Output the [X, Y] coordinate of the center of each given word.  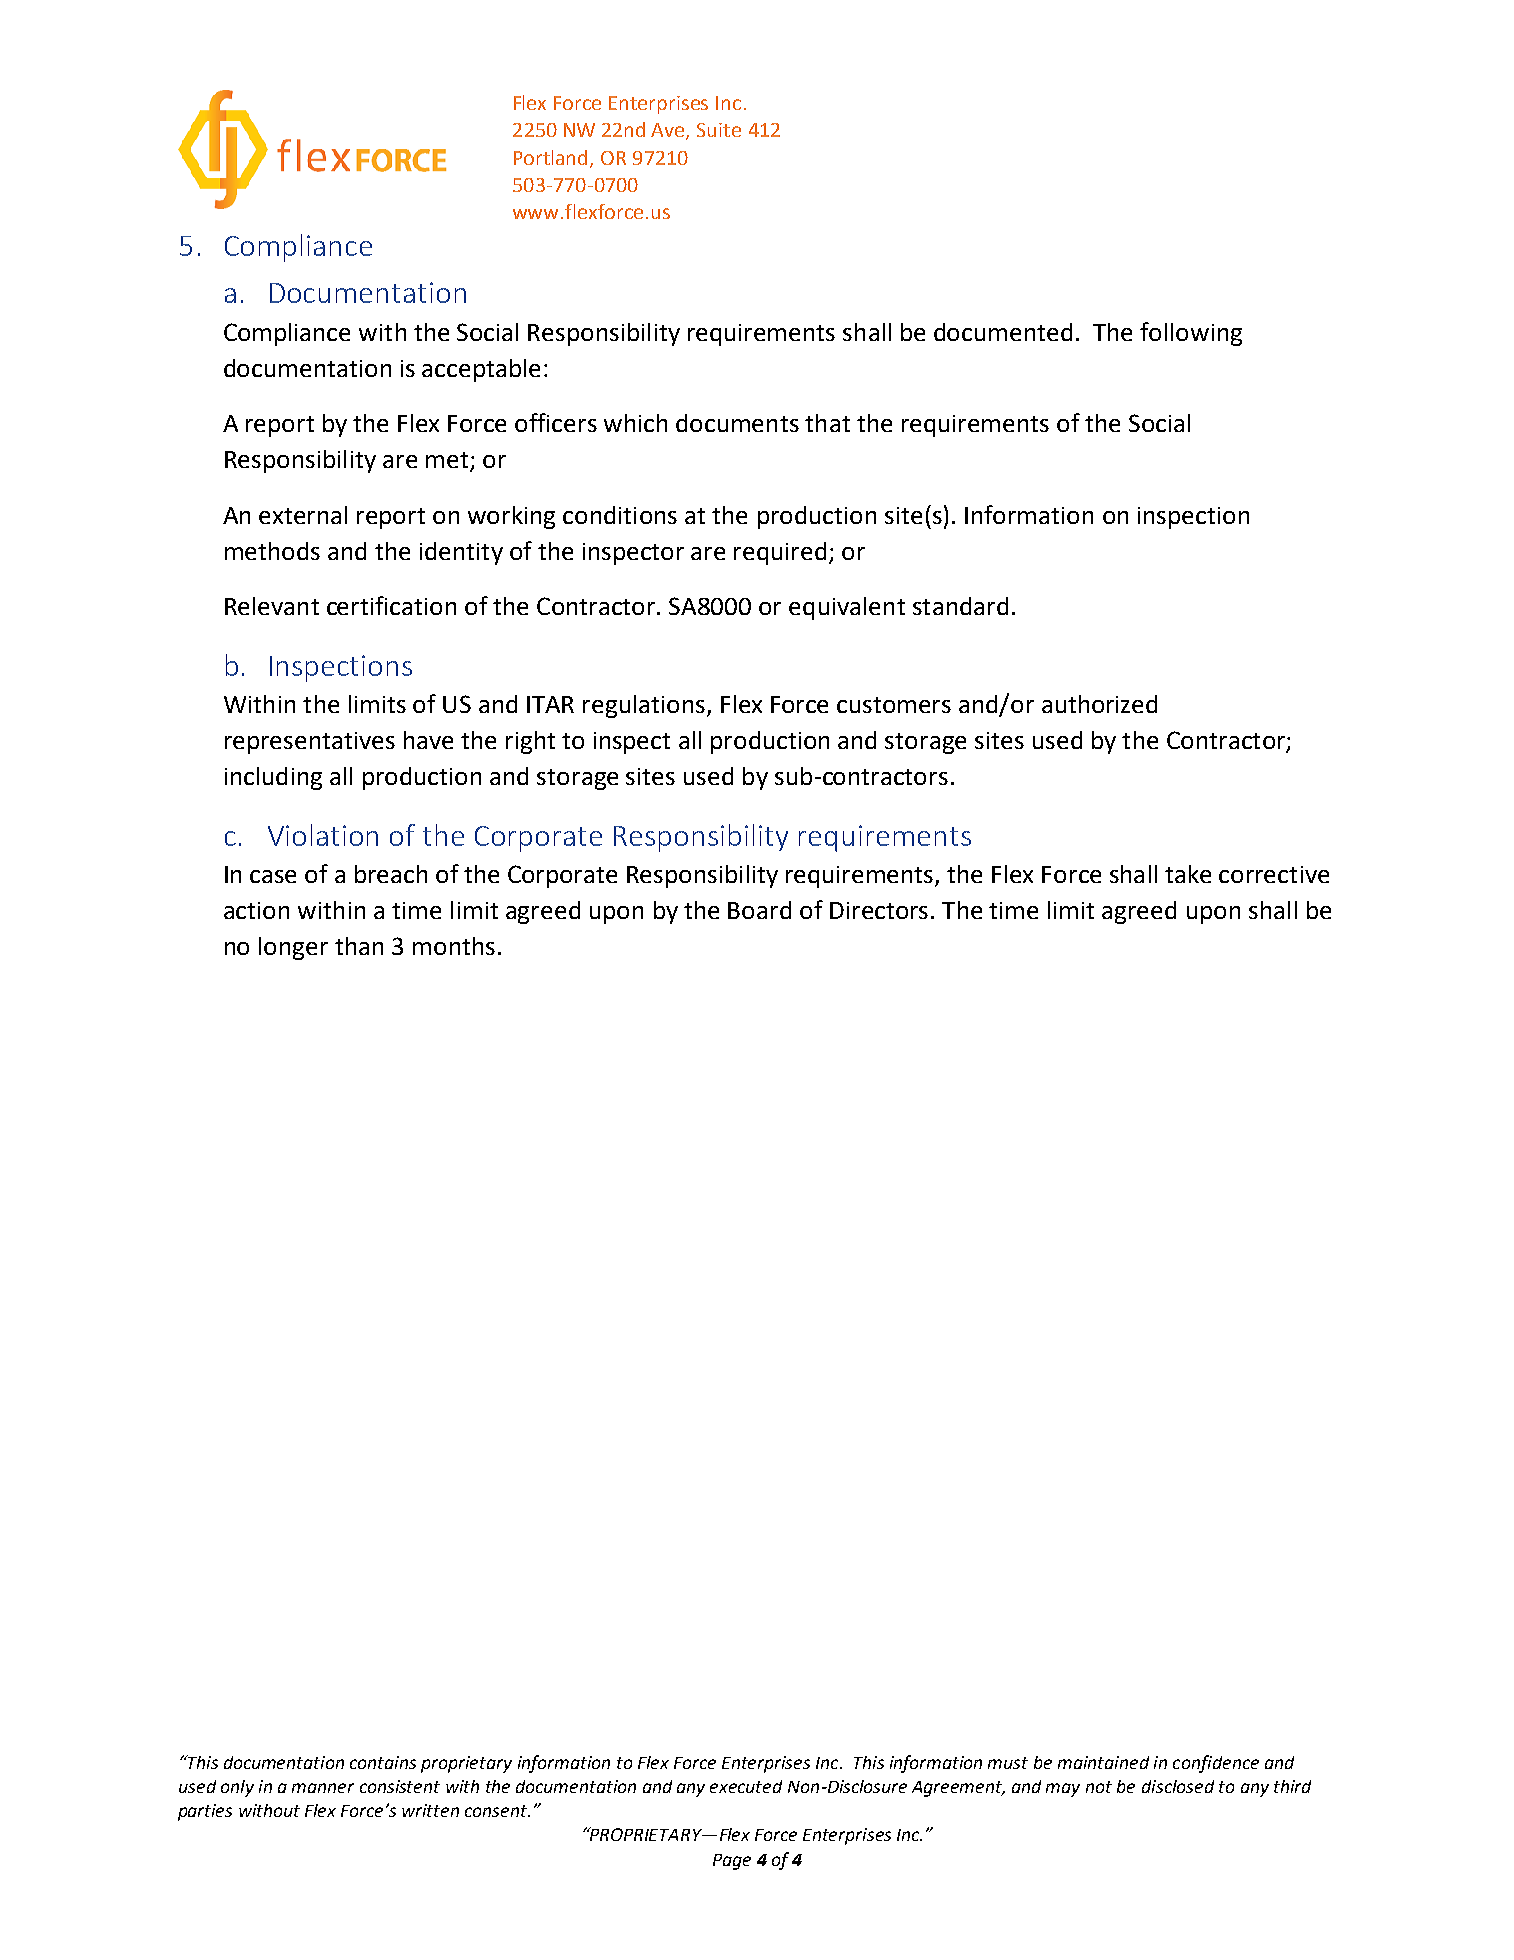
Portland [552, 158]
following [1191, 334]
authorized [1099, 704]
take [1188, 874]
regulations [645, 706]
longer [293, 948]
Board [759, 910]
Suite [719, 130]
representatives [310, 743]
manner [323, 1788]
